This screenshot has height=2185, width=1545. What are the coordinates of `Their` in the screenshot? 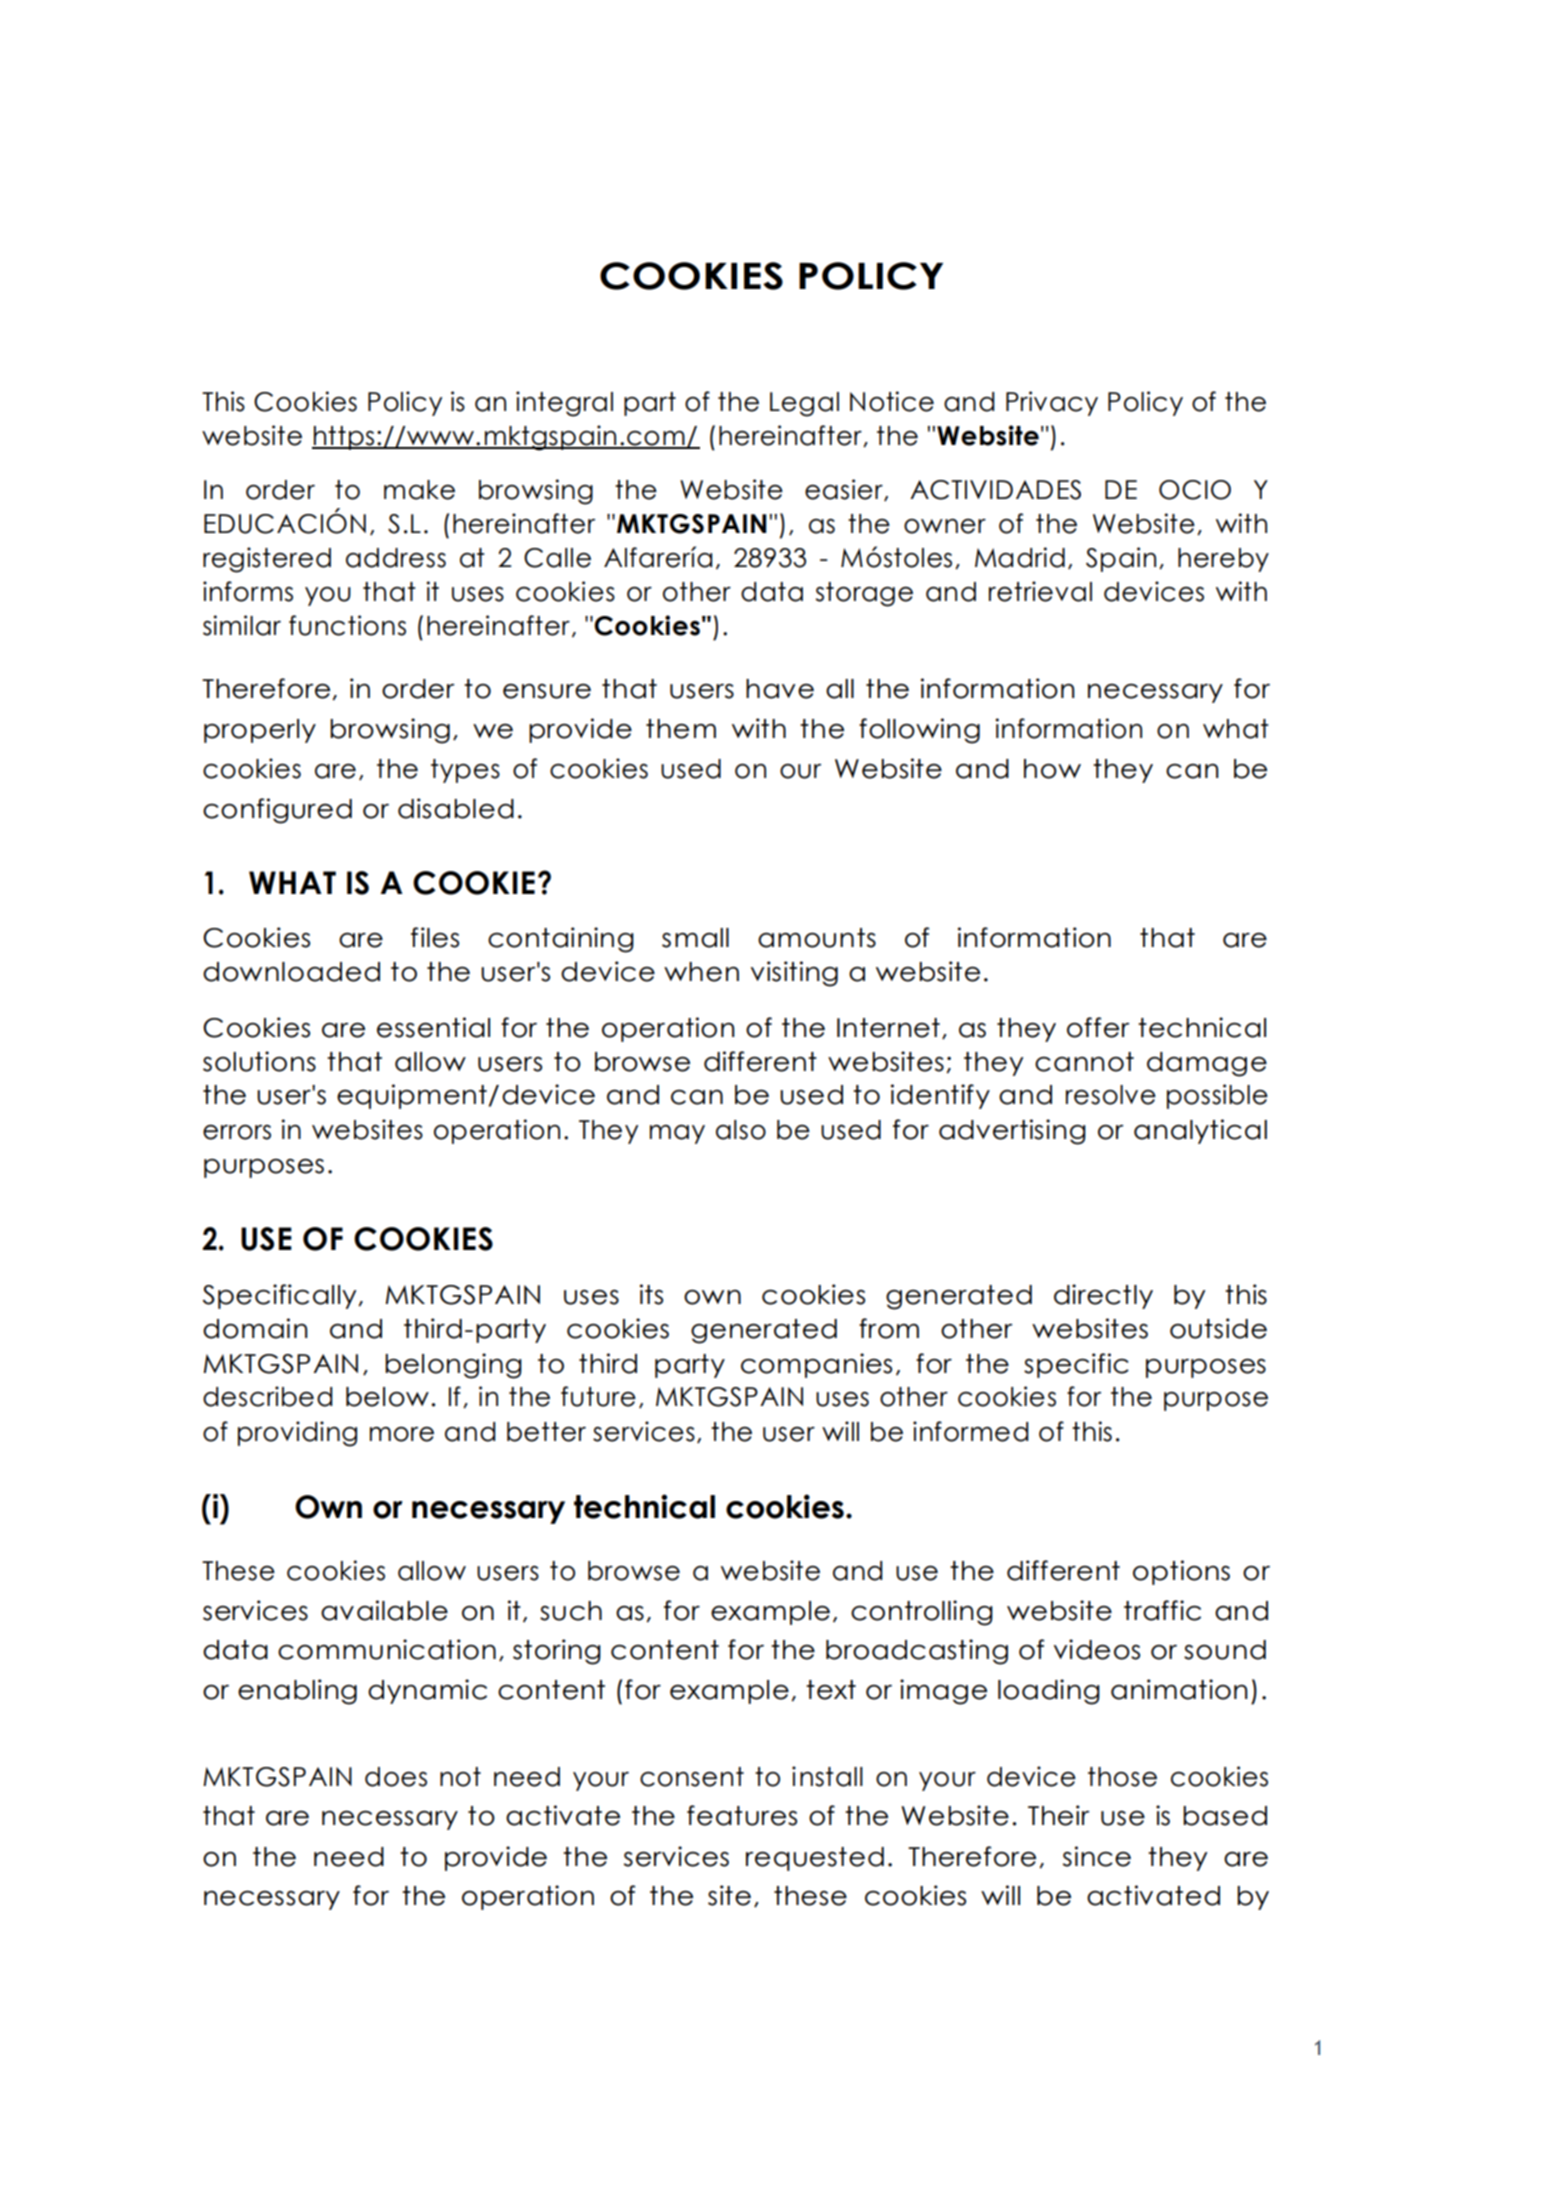 It's located at (1059, 1815).
